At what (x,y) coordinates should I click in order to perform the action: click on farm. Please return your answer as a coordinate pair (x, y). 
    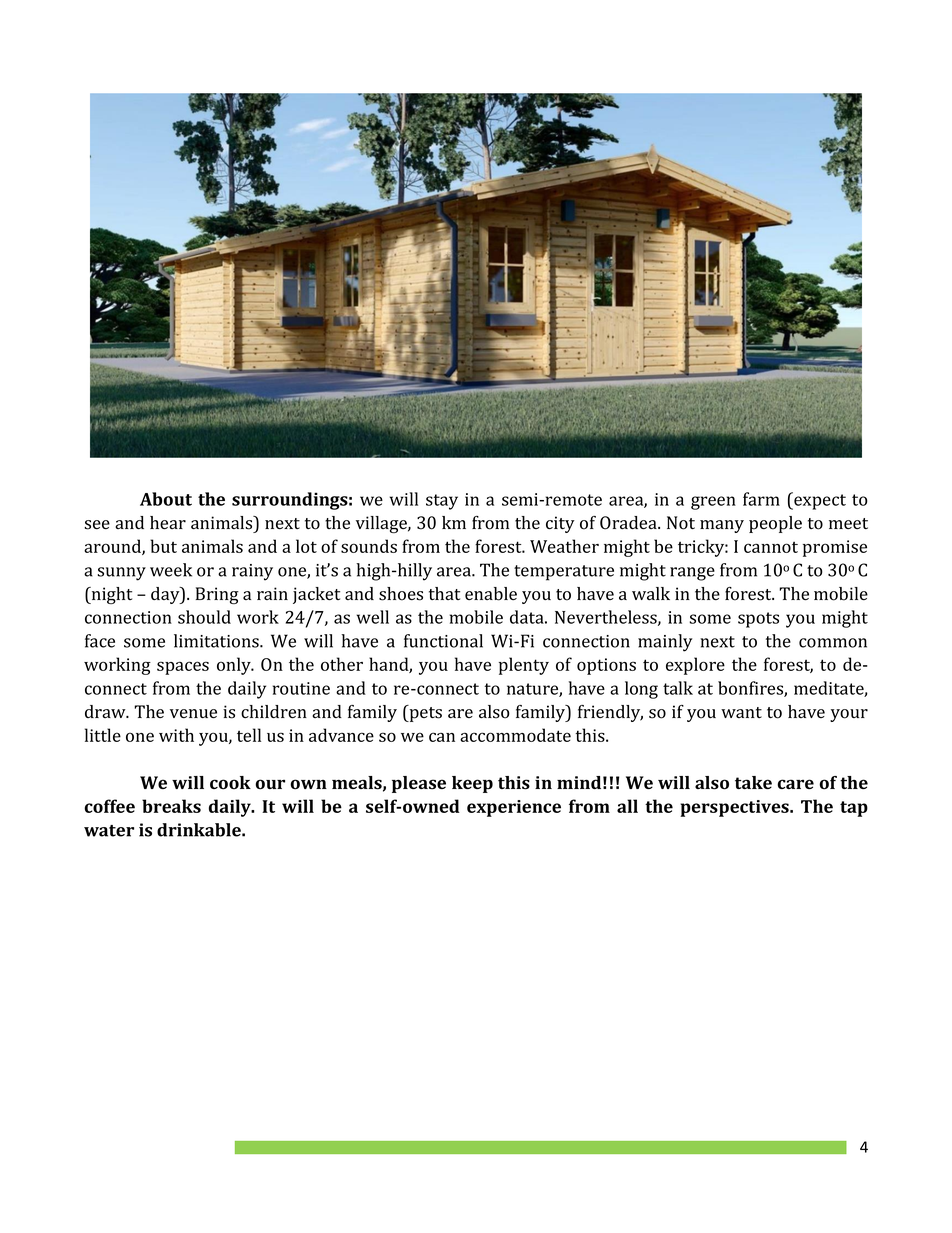
    Looking at the image, I should click on (761, 499).
